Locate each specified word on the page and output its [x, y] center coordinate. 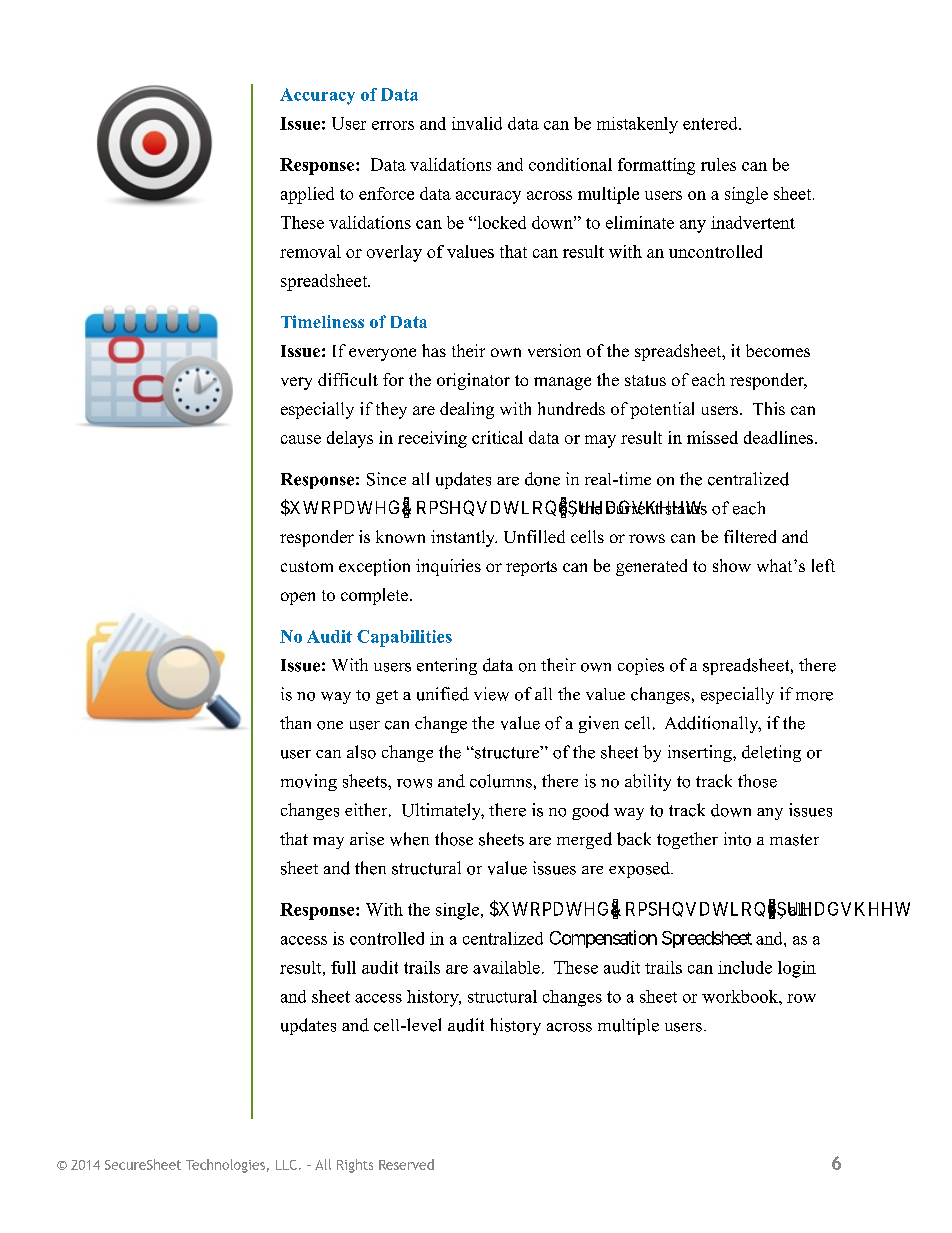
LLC [286, 1165]
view [491, 694]
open [298, 598]
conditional [570, 164]
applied [307, 195]
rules [718, 164]
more [814, 696]
